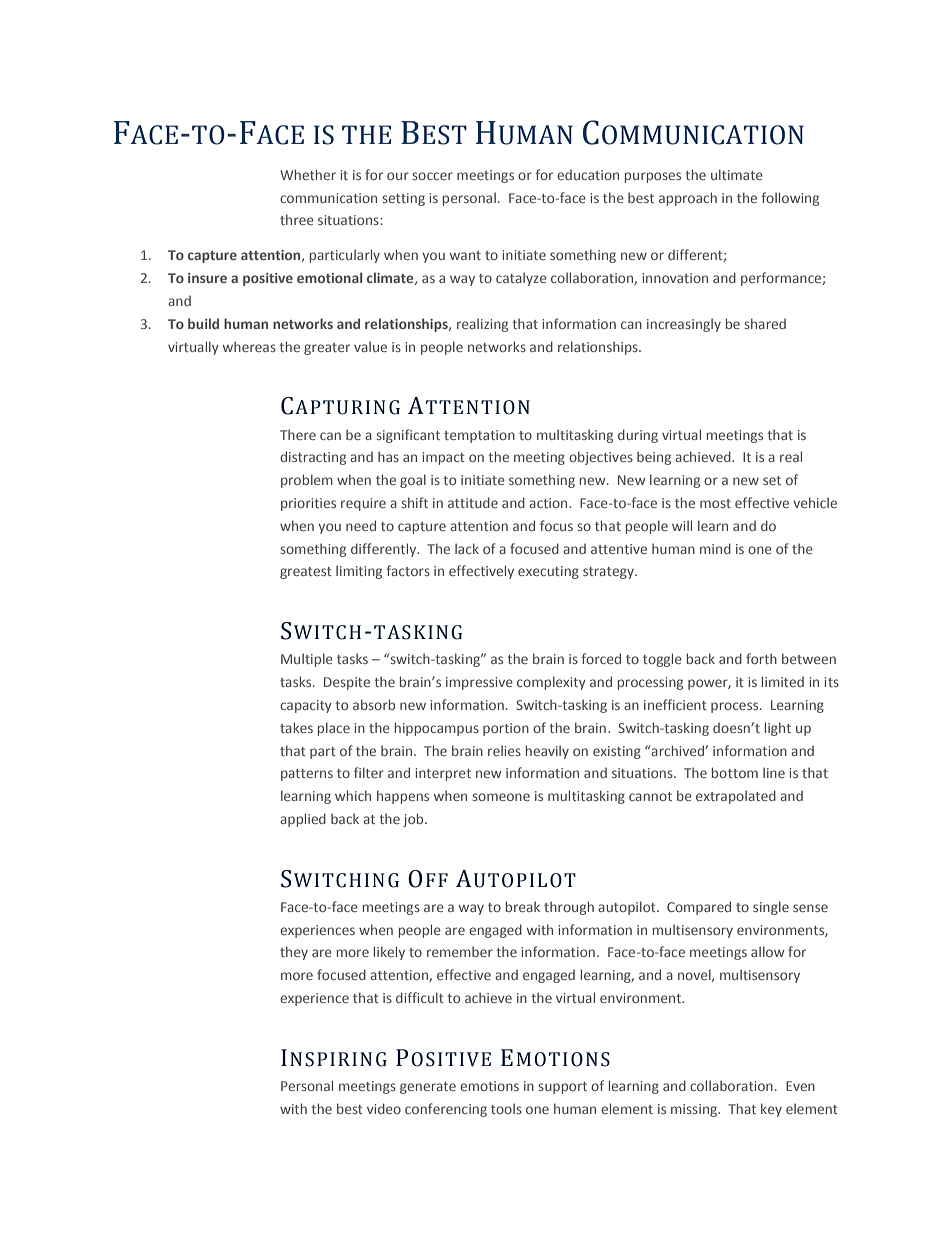  Describe the element at coordinates (384, 1108) in the page. I see `video` at that location.
